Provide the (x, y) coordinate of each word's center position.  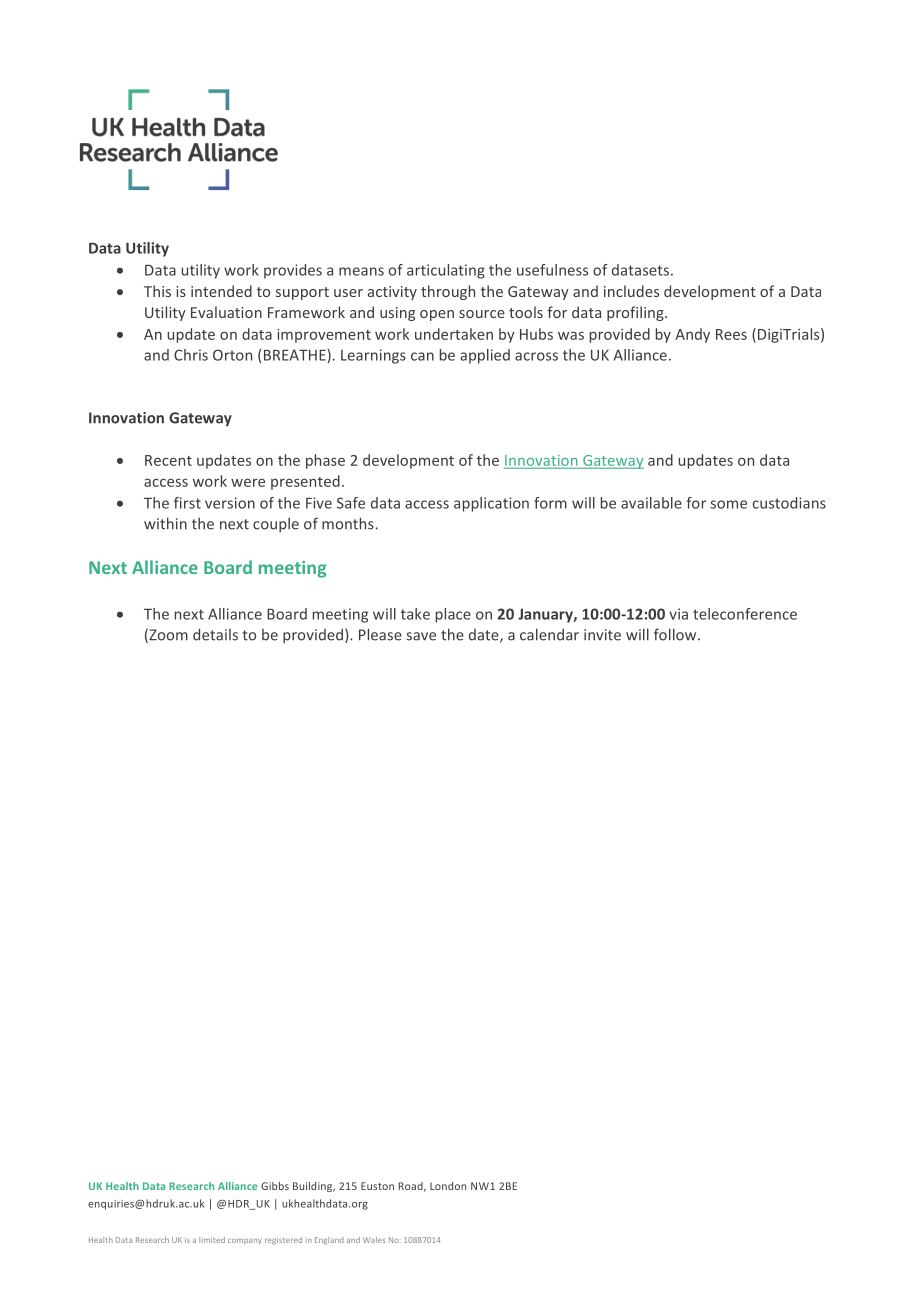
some (728, 504)
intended (221, 291)
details (215, 634)
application (491, 504)
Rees (731, 334)
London (448, 1186)
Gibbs (275, 1186)
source (482, 314)
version (230, 503)
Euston (377, 1186)
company (245, 1242)
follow (676, 634)
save (421, 636)
